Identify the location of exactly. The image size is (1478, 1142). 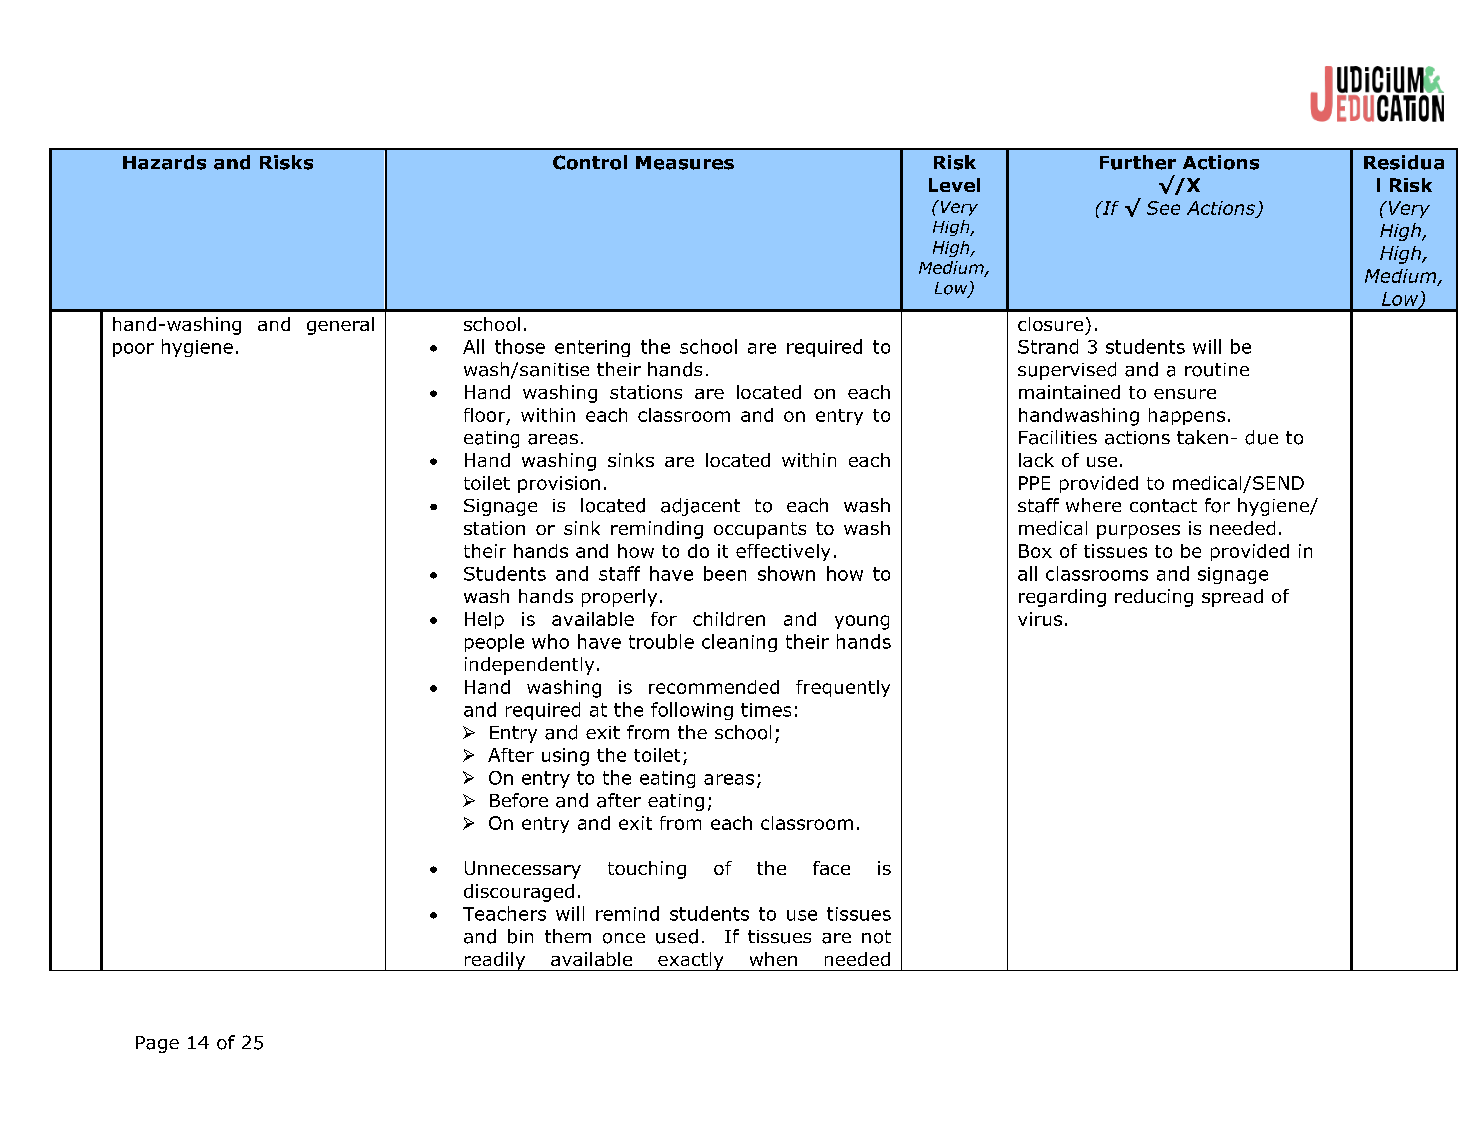
(691, 961).
